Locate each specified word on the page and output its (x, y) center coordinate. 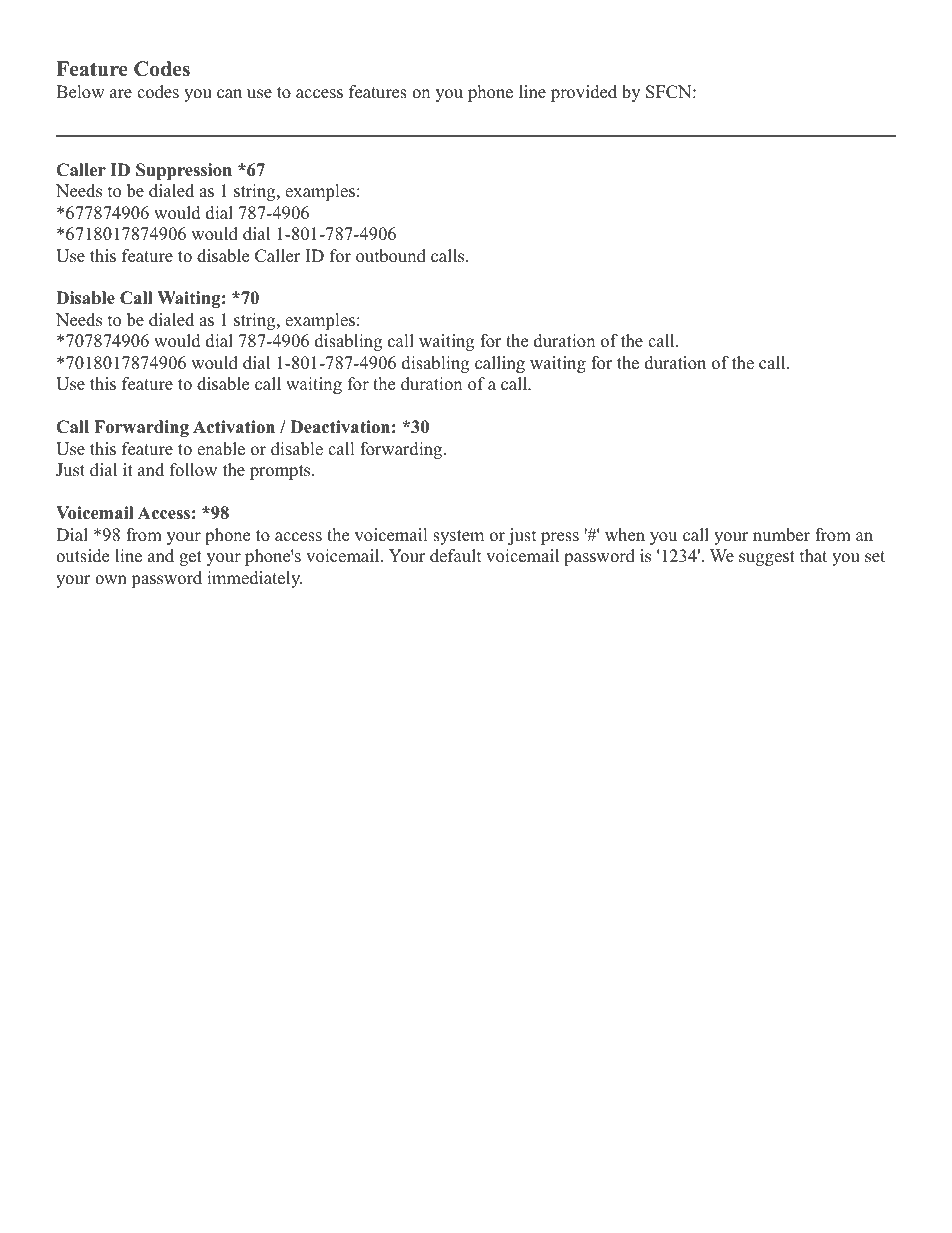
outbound (391, 256)
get (190, 558)
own (111, 580)
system (458, 537)
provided (584, 93)
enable (221, 449)
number (781, 535)
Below (80, 92)
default (456, 556)
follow (193, 470)
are (121, 94)
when (625, 535)
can (229, 94)
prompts (281, 472)
